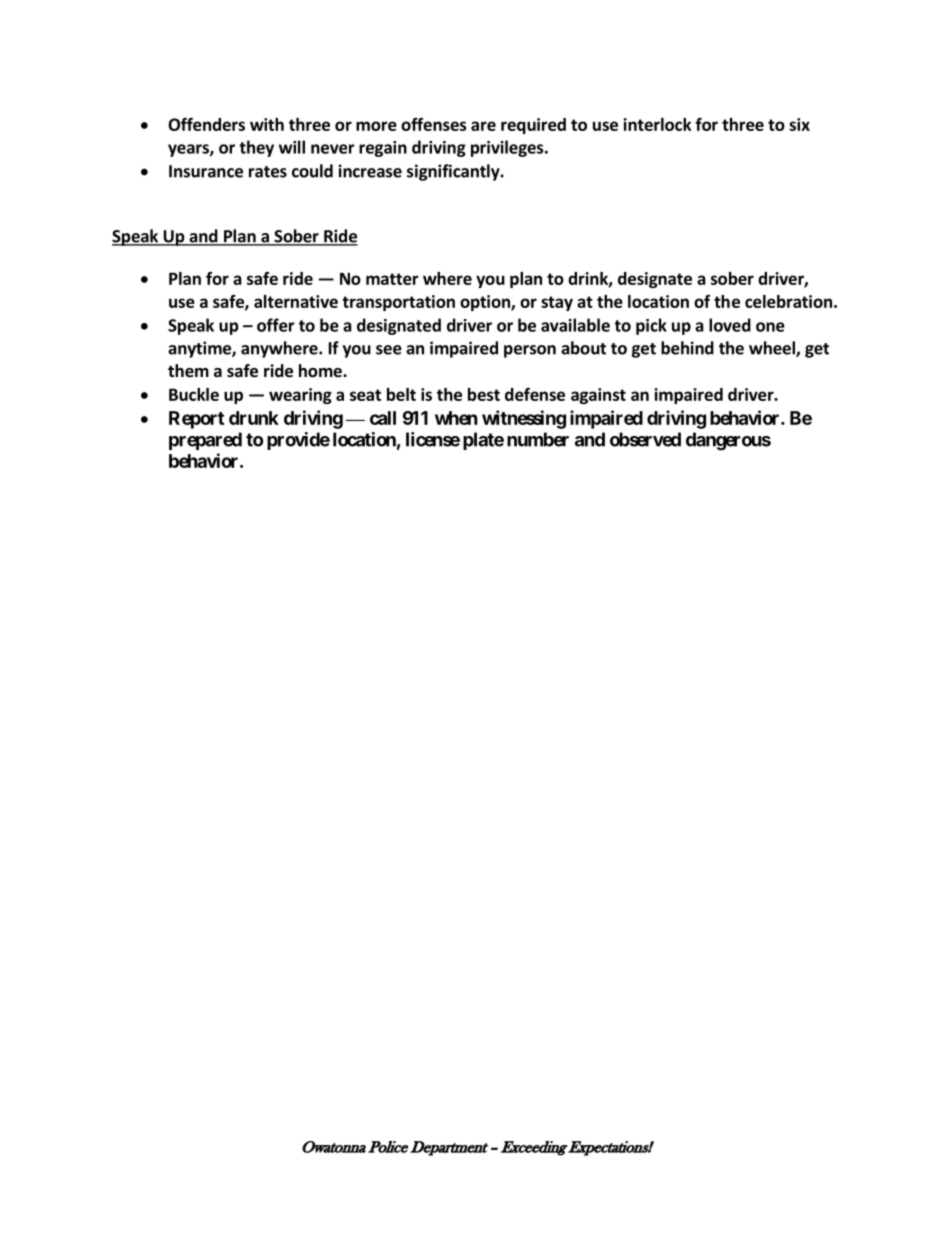  What do you see at coordinates (370, 171) in the document?
I see `increase` at bounding box center [370, 171].
